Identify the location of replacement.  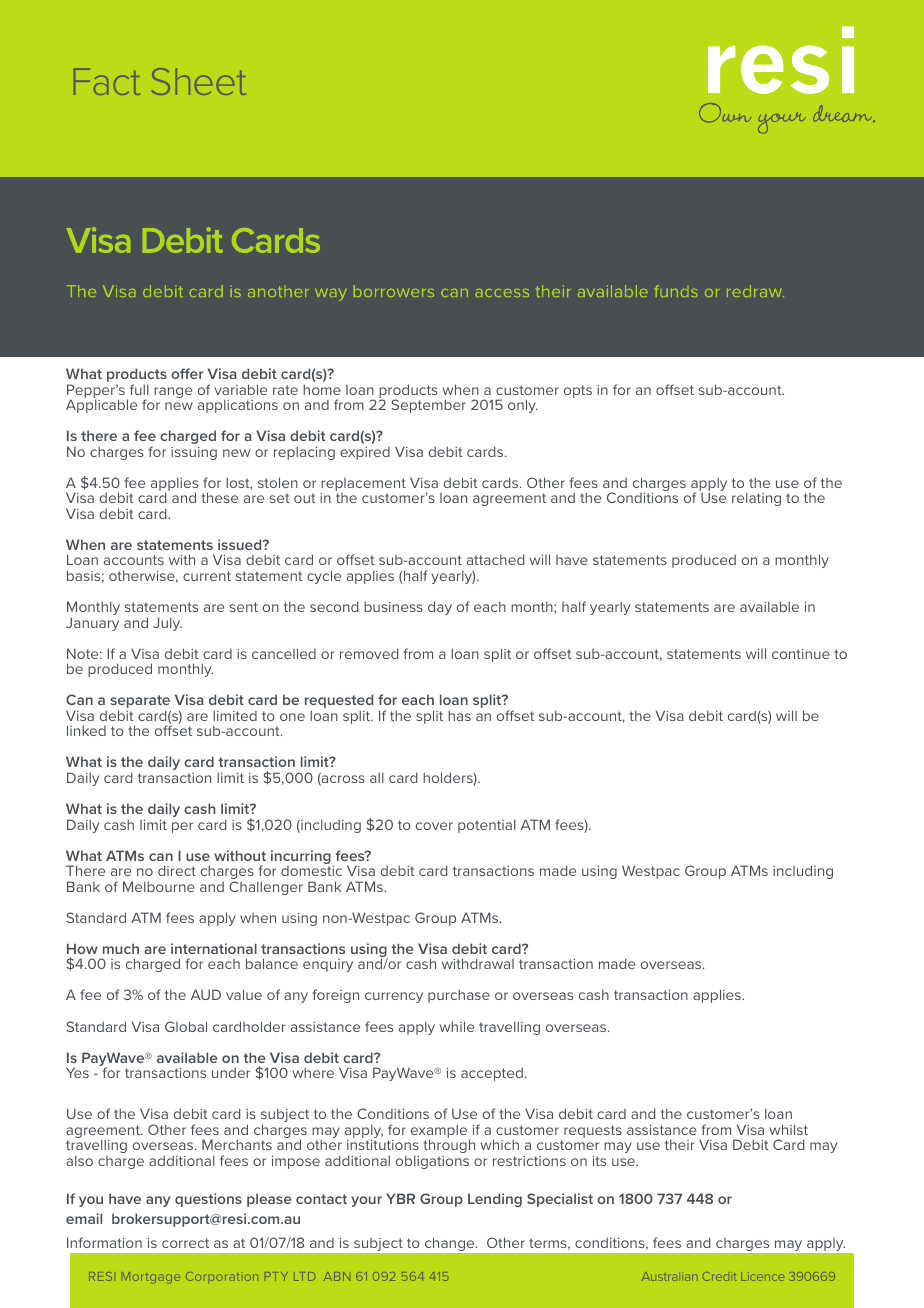
(363, 486).
